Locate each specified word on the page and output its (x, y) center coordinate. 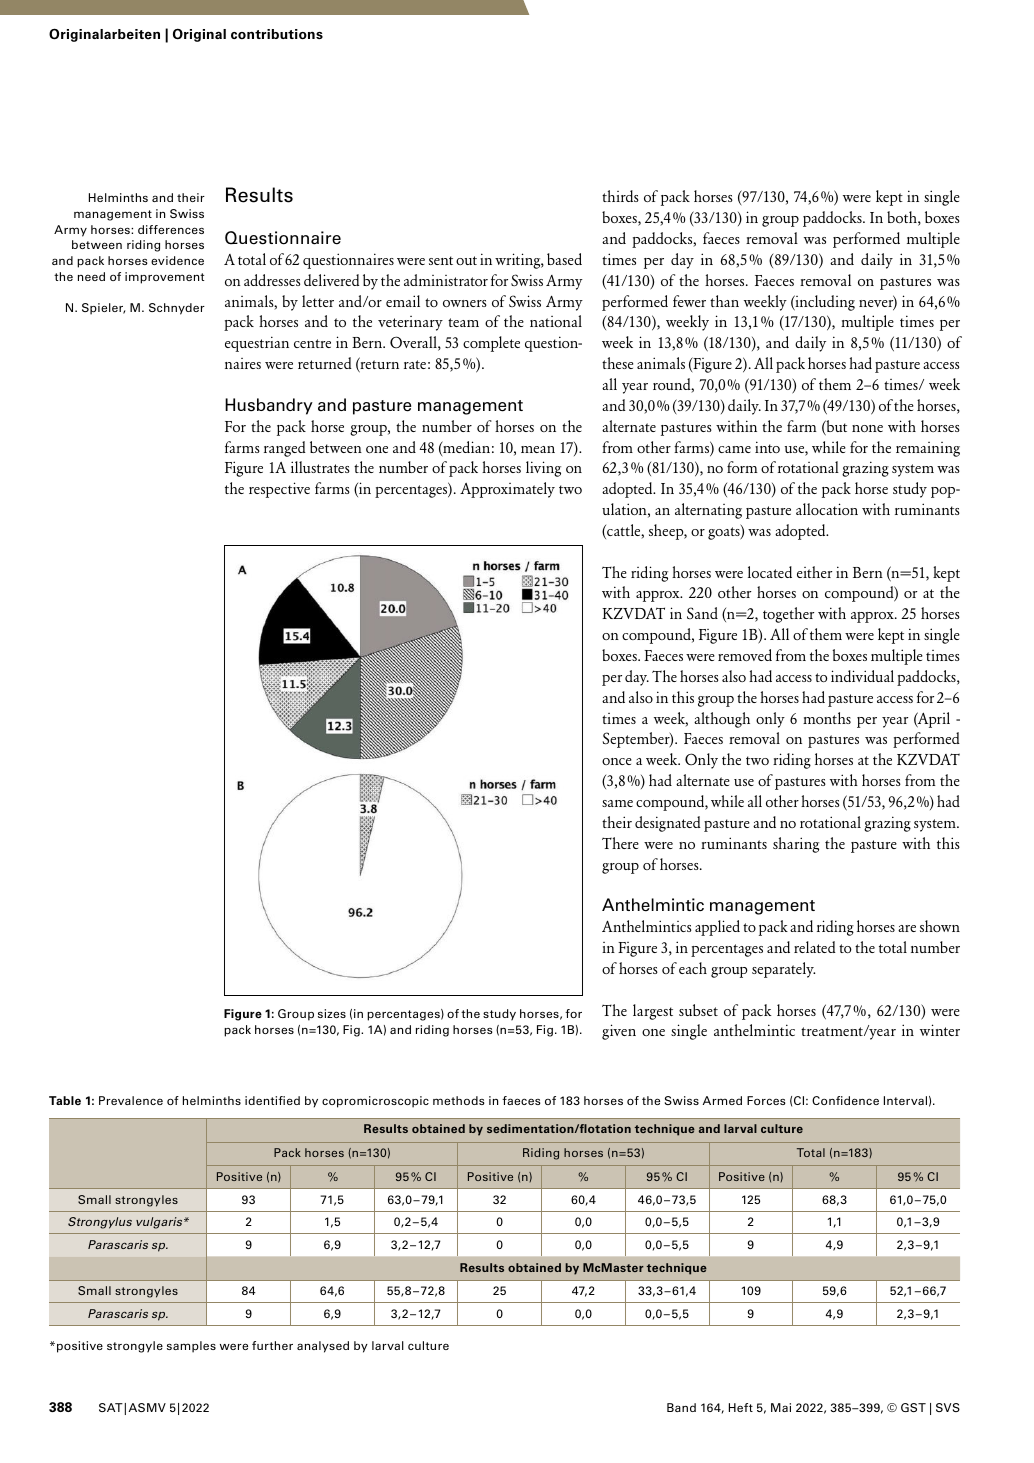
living (543, 469)
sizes (332, 1013)
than (724, 301)
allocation (827, 509)
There (620, 843)
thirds (620, 196)
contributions (277, 34)
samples (191, 1347)
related (815, 947)
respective (279, 490)
